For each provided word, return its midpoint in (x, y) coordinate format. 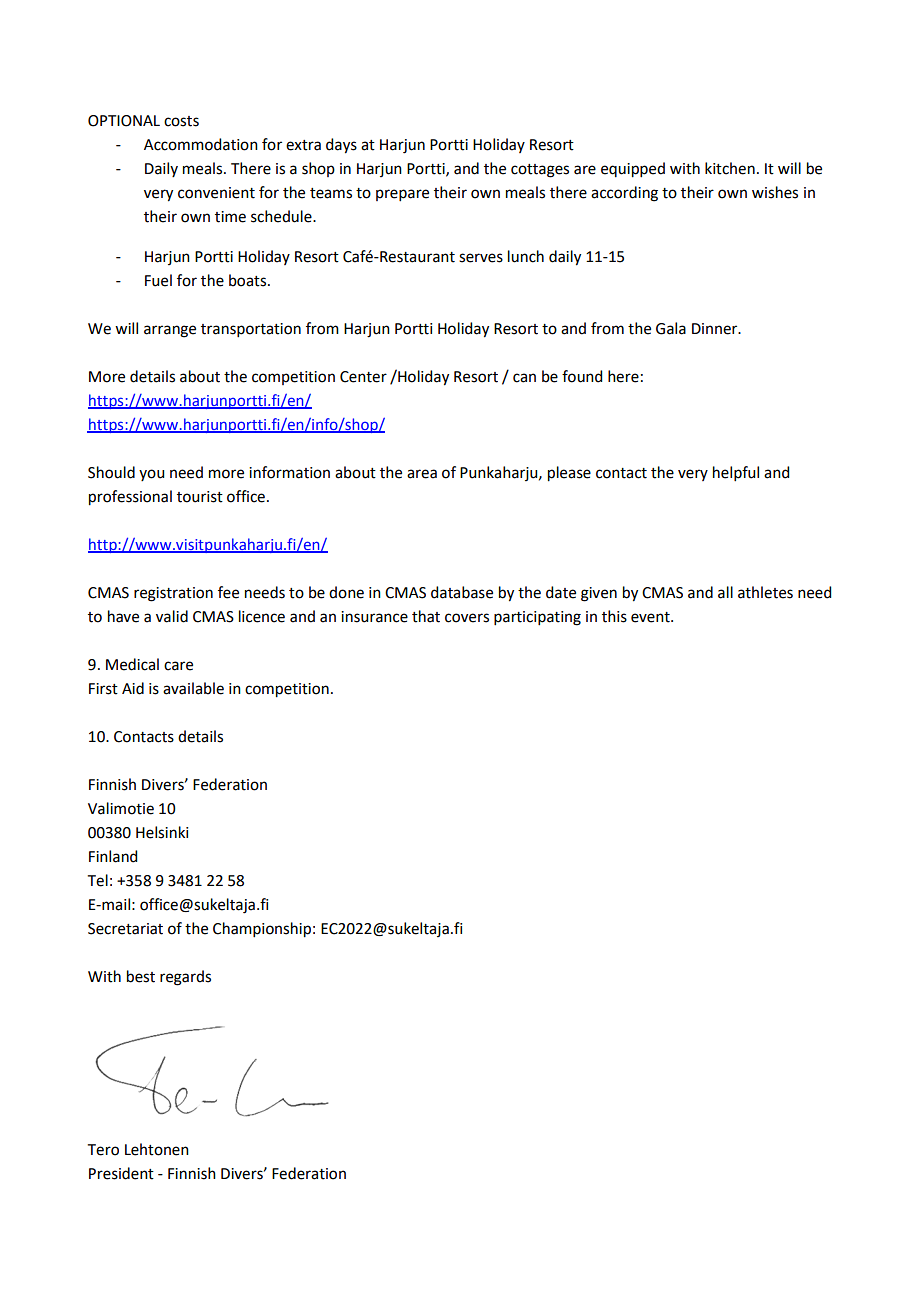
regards (185, 978)
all (725, 592)
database (462, 592)
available (193, 688)
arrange (170, 331)
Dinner (716, 329)
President (121, 1173)
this (614, 616)
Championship (262, 930)
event (651, 617)
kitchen (730, 168)
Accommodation (201, 144)
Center (363, 377)
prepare (402, 195)
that (426, 616)
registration (173, 594)
